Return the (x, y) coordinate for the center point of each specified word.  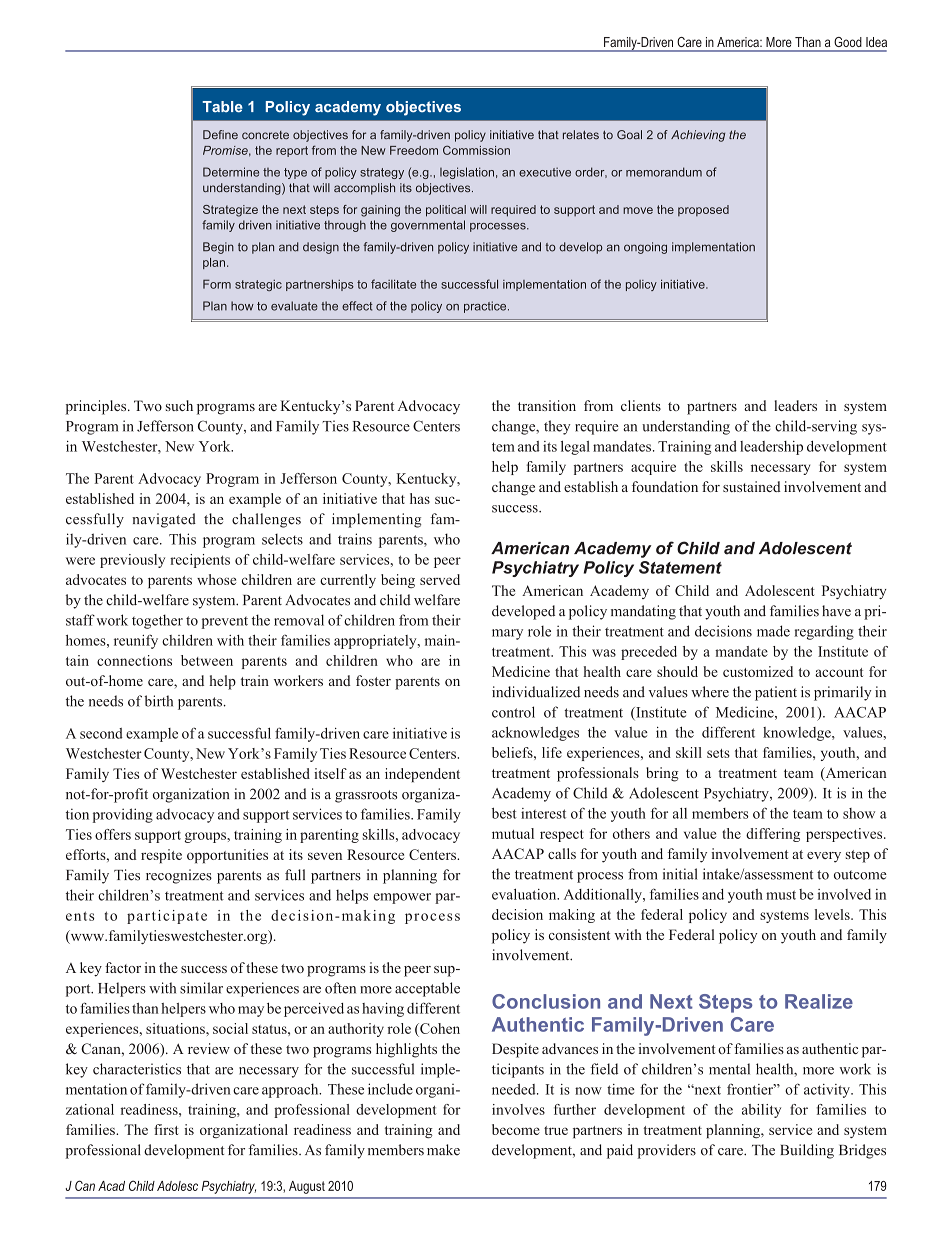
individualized (536, 692)
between (207, 660)
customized (758, 671)
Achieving (698, 136)
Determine (231, 172)
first (166, 1129)
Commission (476, 150)
